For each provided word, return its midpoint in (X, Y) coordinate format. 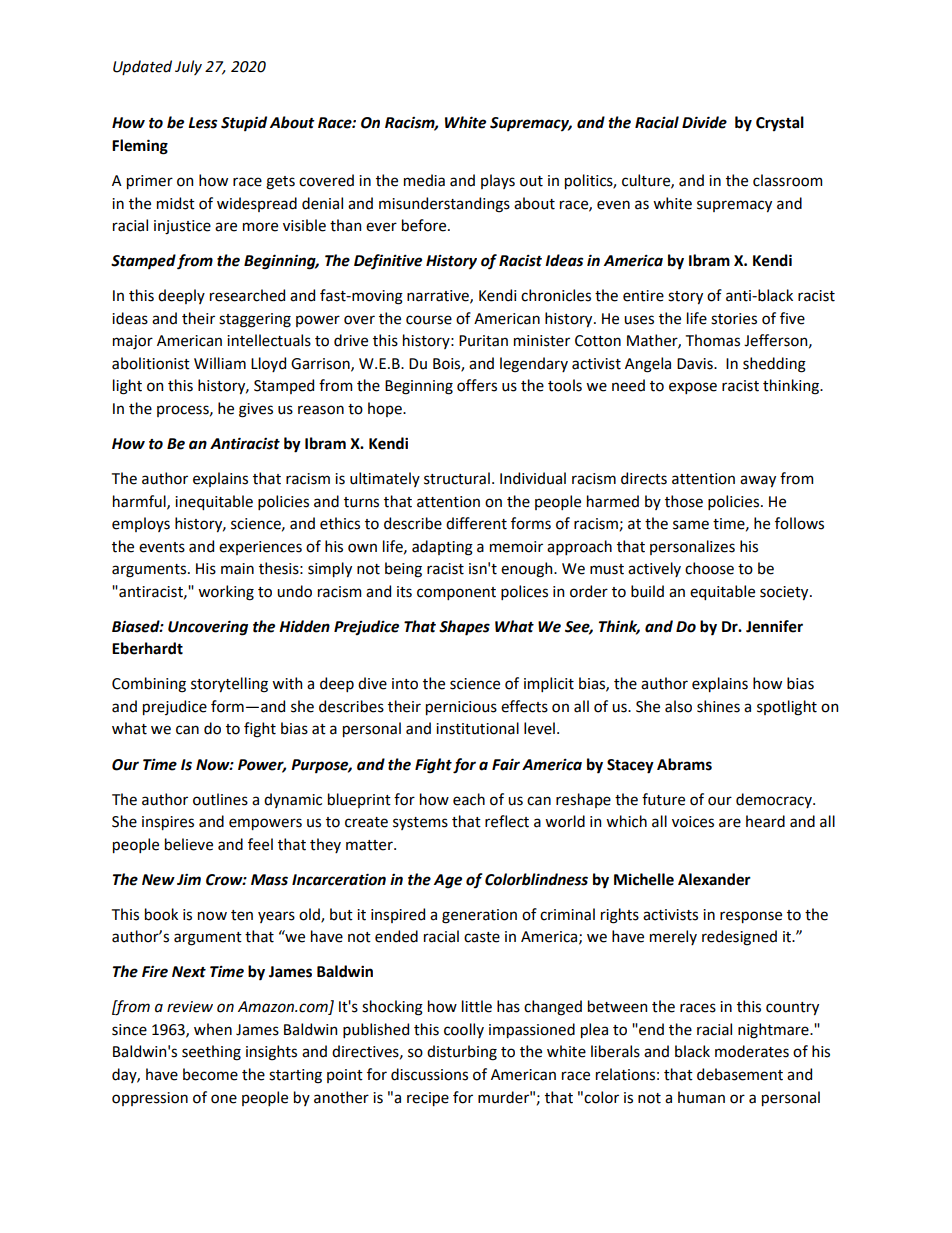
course (429, 320)
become (210, 1074)
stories (734, 319)
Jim (189, 879)
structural (457, 478)
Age (448, 881)
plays (498, 181)
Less (202, 123)
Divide (704, 122)
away (758, 481)
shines (718, 706)
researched (247, 295)
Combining (149, 685)
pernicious (461, 708)
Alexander (714, 879)
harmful (140, 502)
